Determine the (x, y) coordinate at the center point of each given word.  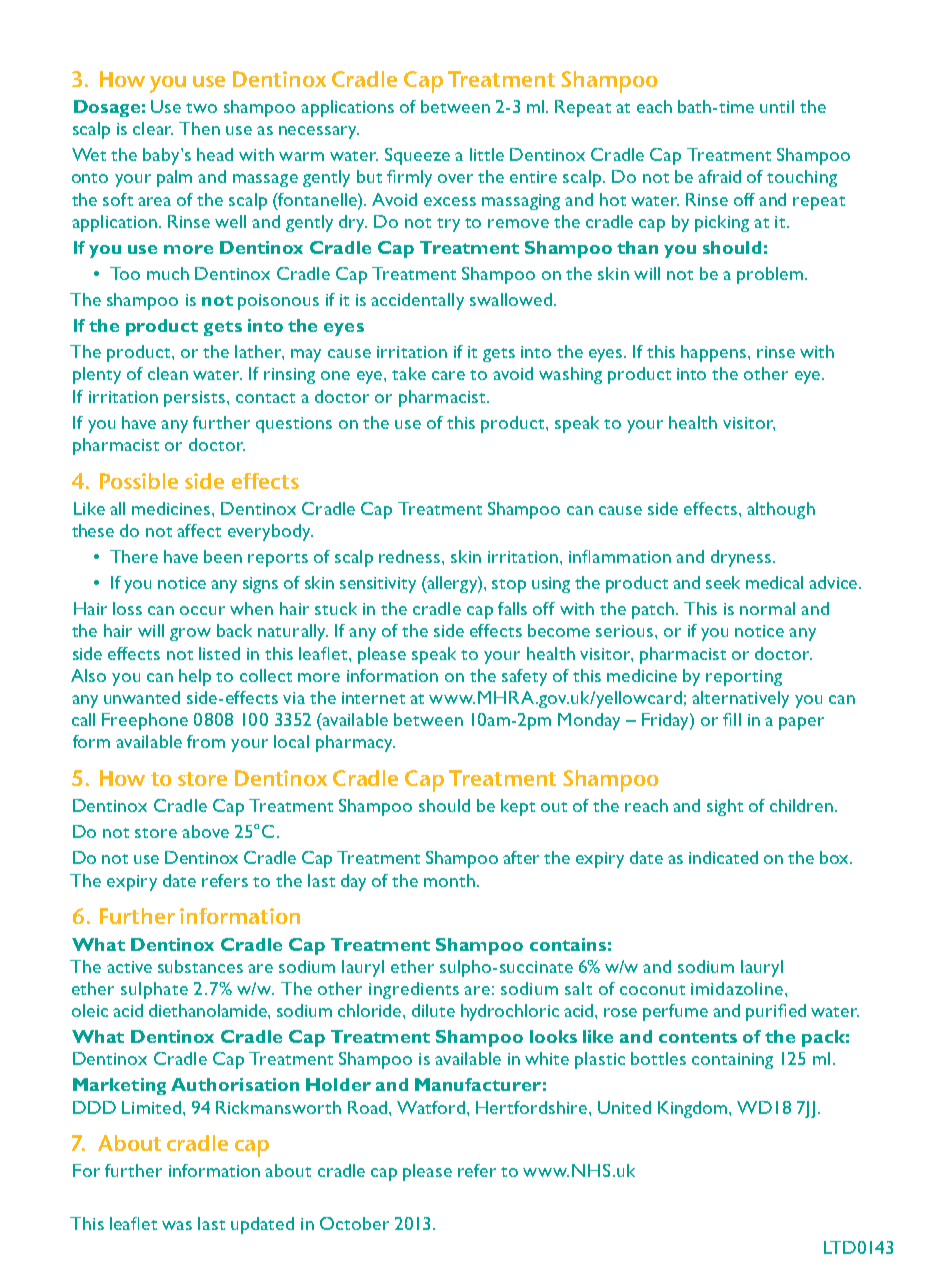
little (487, 154)
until (777, 106)
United (624, 1107)
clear (153, 128)
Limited (151, 1107)
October (354, 1223)
